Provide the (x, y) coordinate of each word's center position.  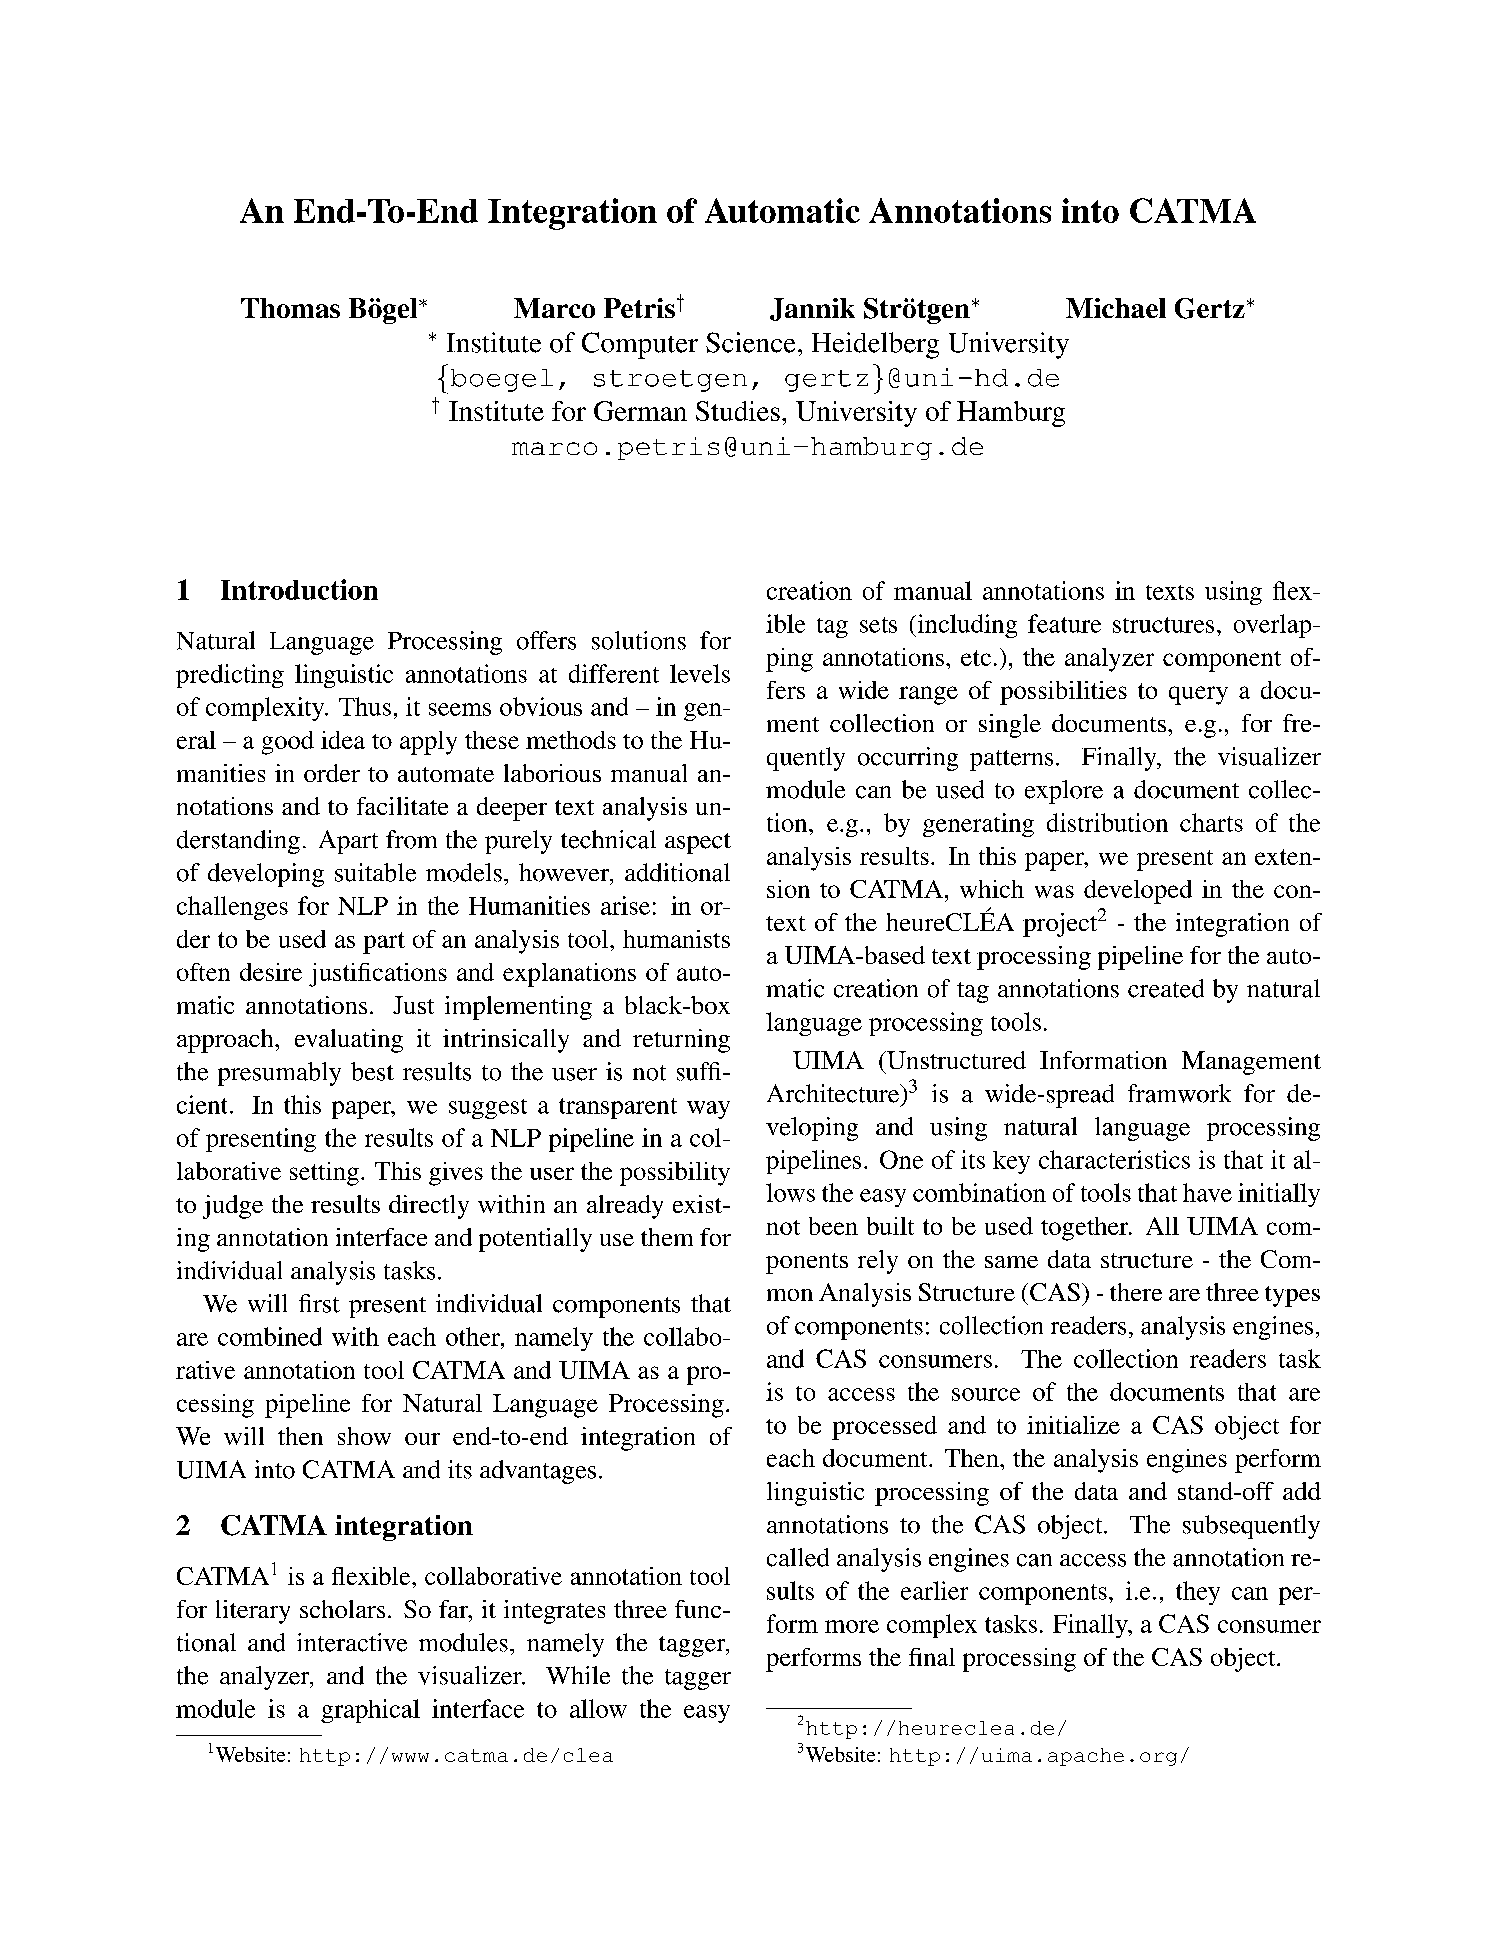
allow (598, 1708)
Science (750, 342)
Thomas (290, 308)
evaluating (349, 1041)
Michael (1116, 308)
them (667, 1237)
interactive (352, 1642)
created (1166, 988)
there (1136, 1292)
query (1198, 695)
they (1198, 1593)
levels (700, 673)
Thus (365, 706)
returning (681, 1041)
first (319, 1303)
